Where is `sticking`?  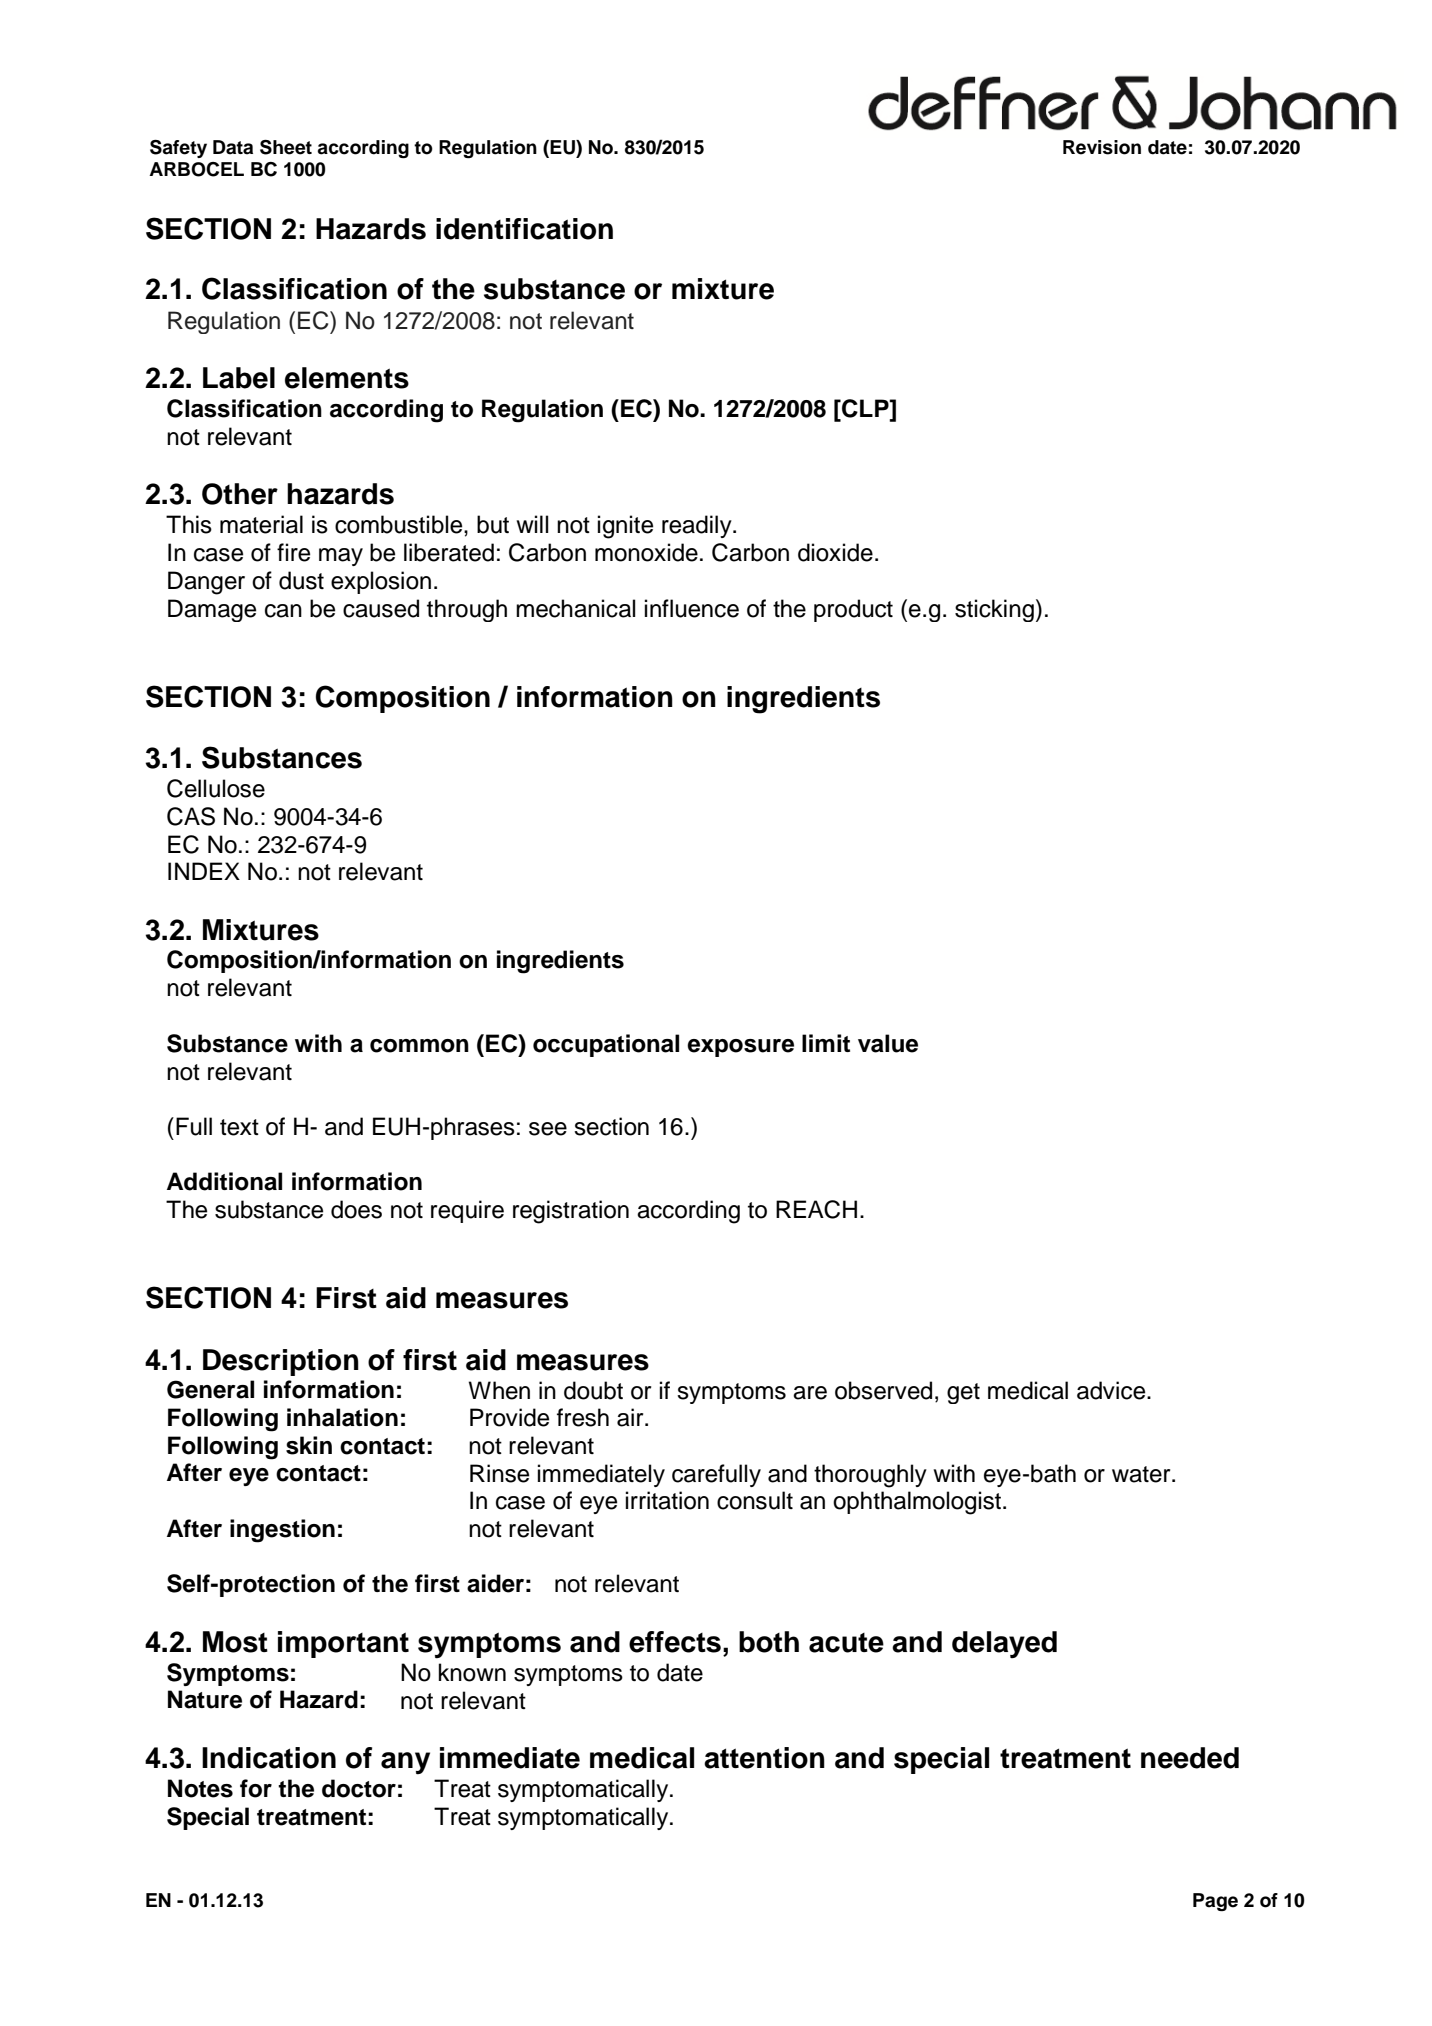
sticking is located at coordinates (994, 610).
